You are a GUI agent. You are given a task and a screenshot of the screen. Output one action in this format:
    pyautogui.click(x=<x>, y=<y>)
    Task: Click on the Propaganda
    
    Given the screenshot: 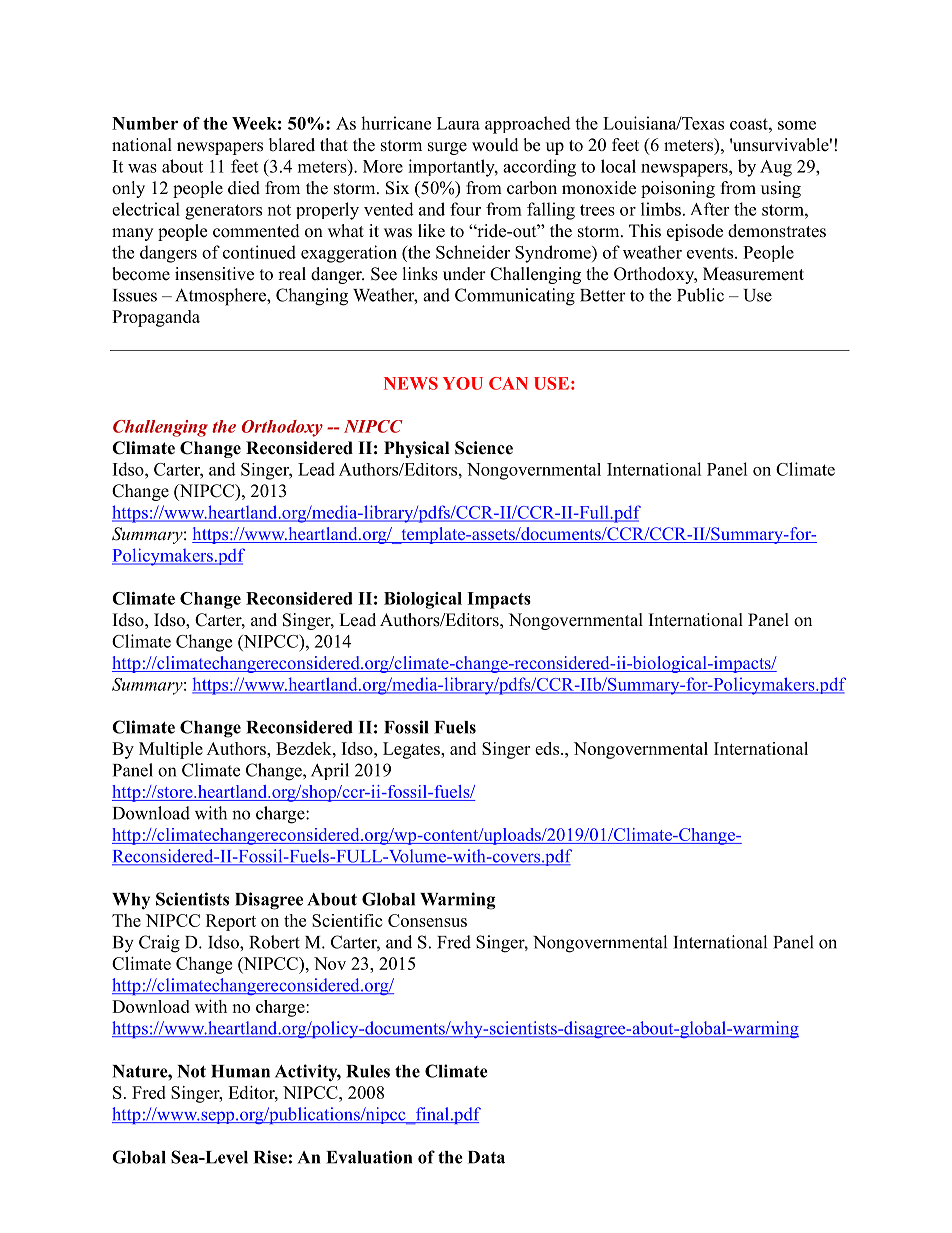 What is the action you would take?
    pyautogui.click(x=156, y=318)
